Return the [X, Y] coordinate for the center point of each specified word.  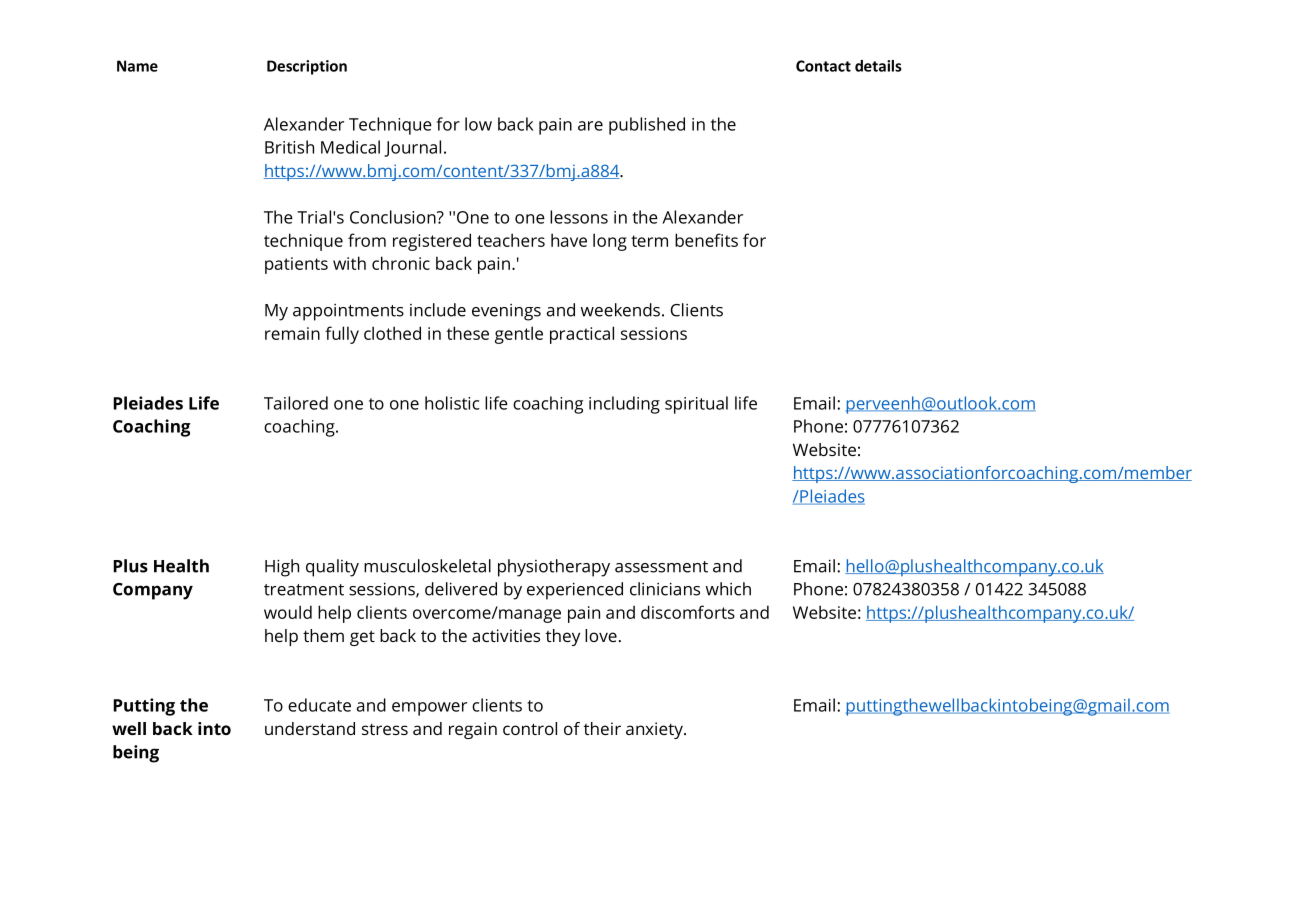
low [478, 124]
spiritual [696, 405]
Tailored [296, 403]
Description [307, 67]
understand [310, 728]
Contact [823, 66]
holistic [452, 403]
